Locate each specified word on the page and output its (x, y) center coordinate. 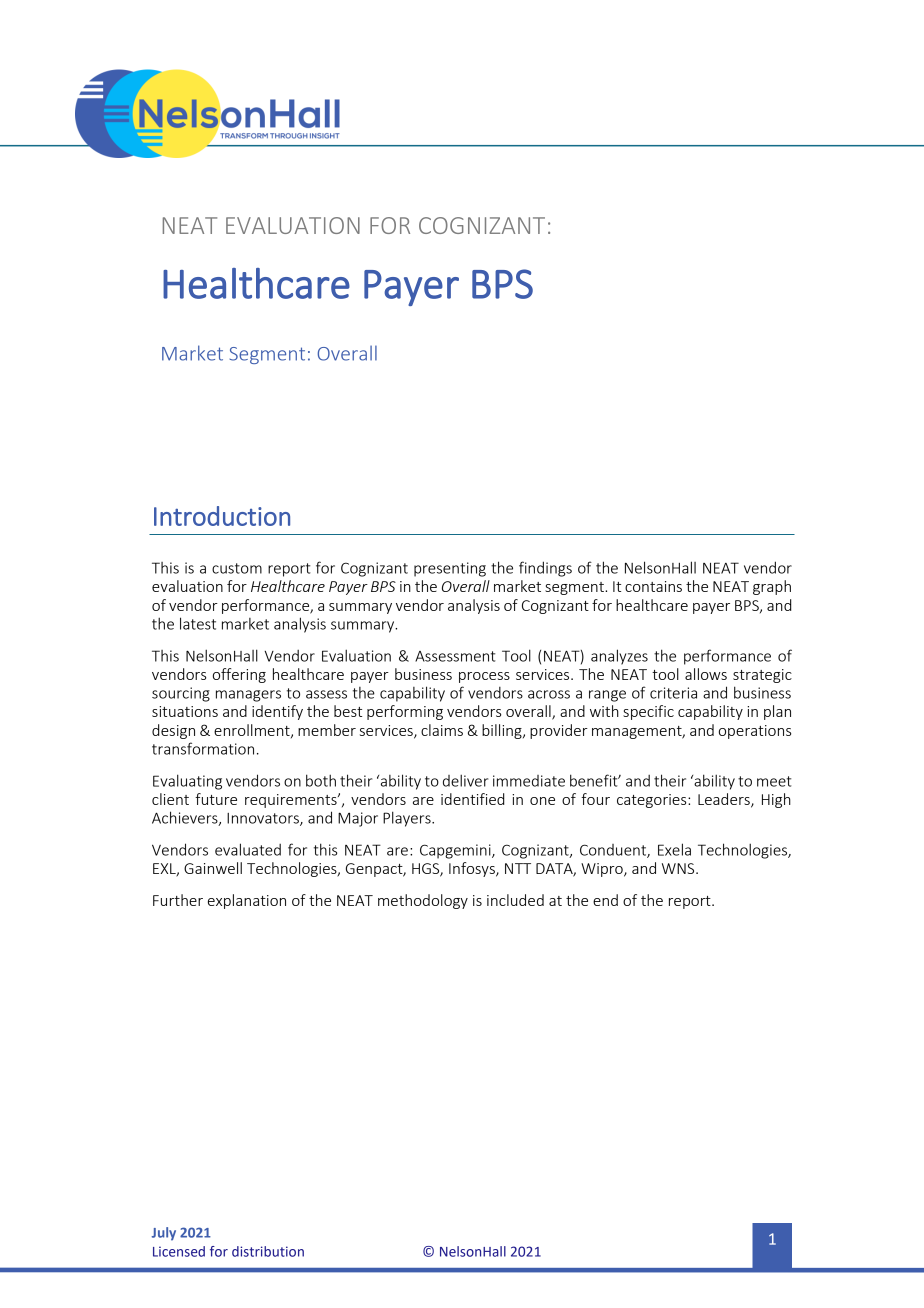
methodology (423, 901)
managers (248, 696)
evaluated (248, 849)
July (164, 1234)
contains (653, 586)
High (776, 800)
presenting (450, 569)
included (515, 900)
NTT (518, 868)
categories (653, 801)
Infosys (473, 869)
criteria (673, 693)
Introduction (222, 516)
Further (178, 900)
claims (442, 730)
